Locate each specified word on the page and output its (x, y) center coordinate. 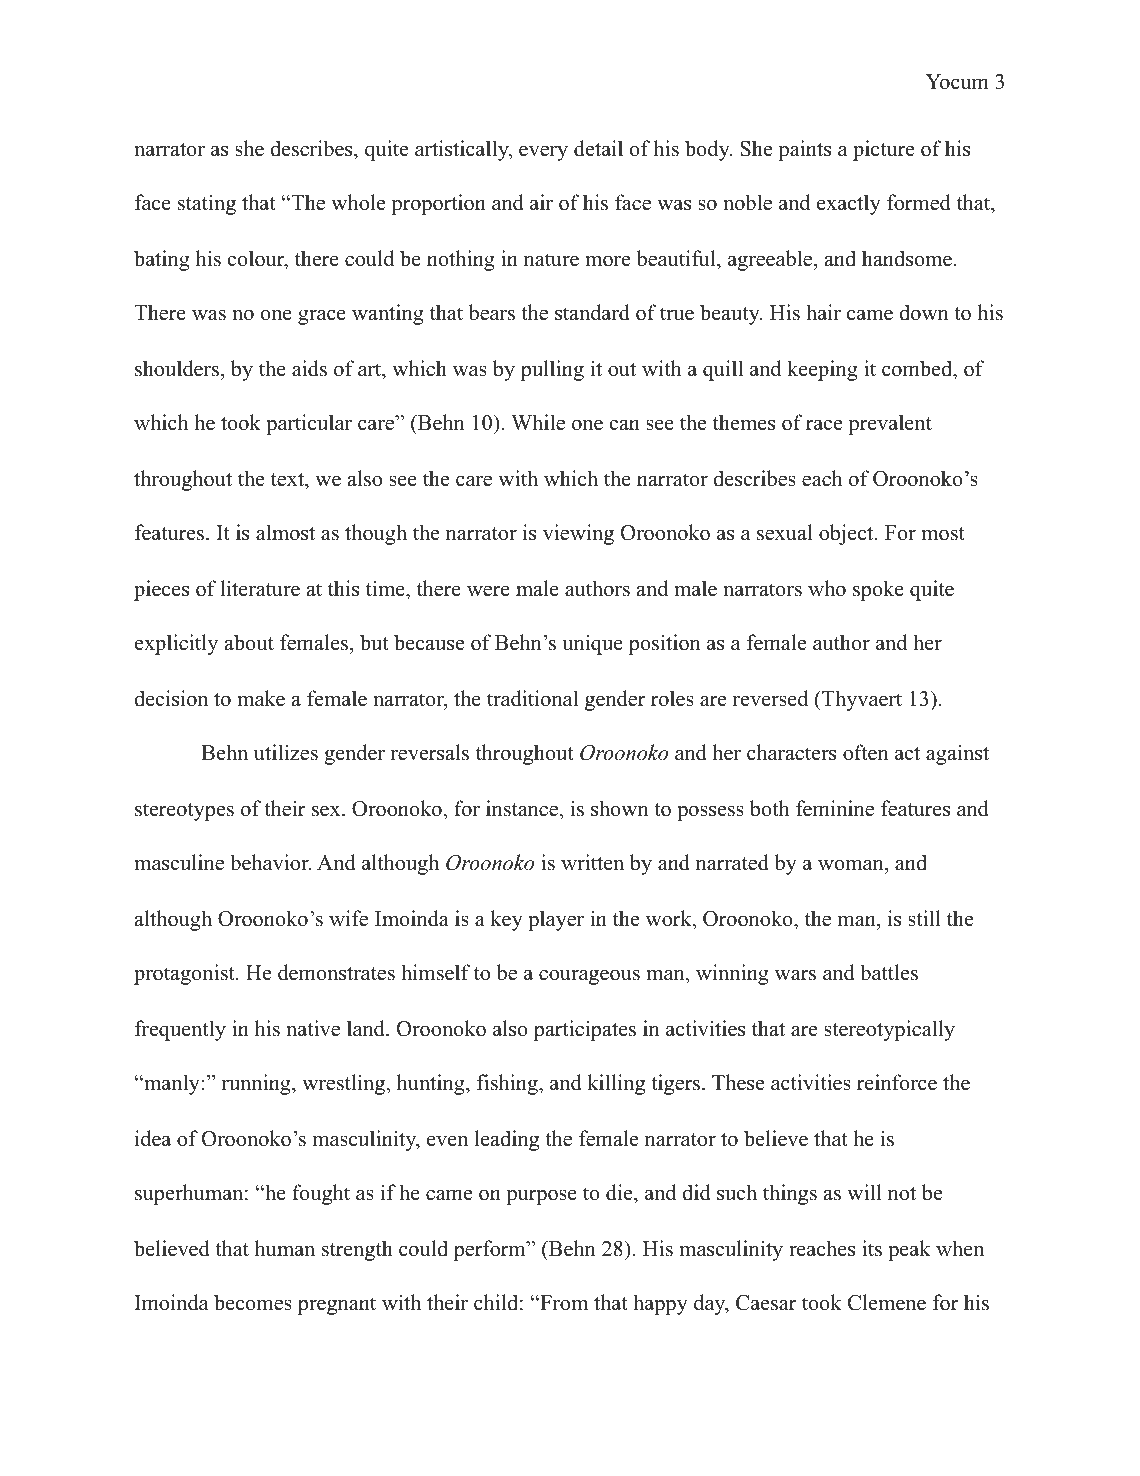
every (543, 153)
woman (852, 865)
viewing (578, 534)
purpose (541, 1197)
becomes (253, 1302)
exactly (849, 204)
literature (260, 588)
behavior (270, 862)
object (847, 534)
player (556, 920)
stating (207, 204)
